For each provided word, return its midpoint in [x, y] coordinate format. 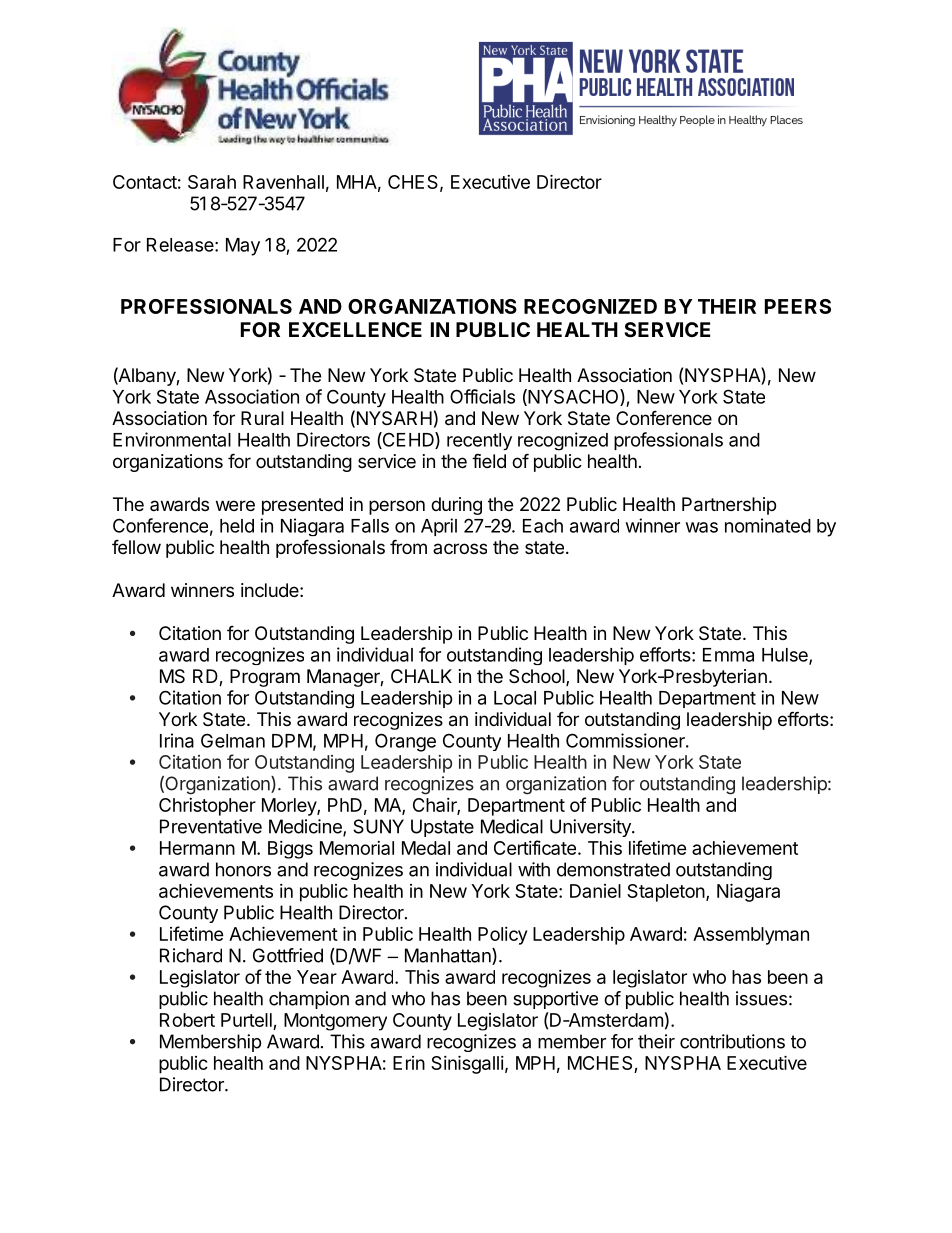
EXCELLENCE [355, 329]
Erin [409, 1063]
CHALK [421, 676]
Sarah [212, 182]
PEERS [798, 306]
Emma [728, 655]
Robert [187, 1020]
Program [265, 678]
